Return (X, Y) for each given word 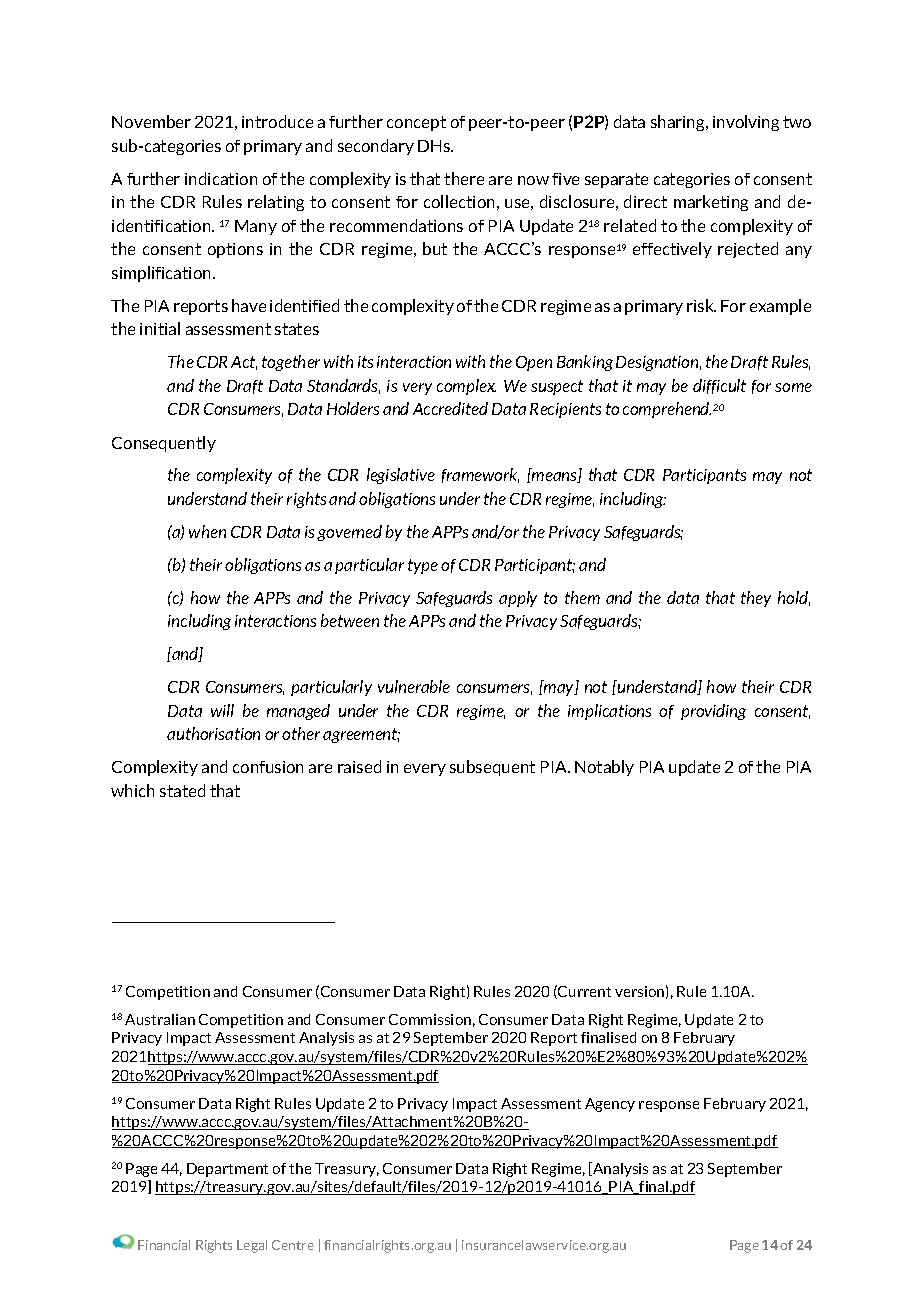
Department (227, 1170)
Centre (293, 1245)
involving (746, 123)
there (464, 178)
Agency (610, 1105)
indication (221, 178)
